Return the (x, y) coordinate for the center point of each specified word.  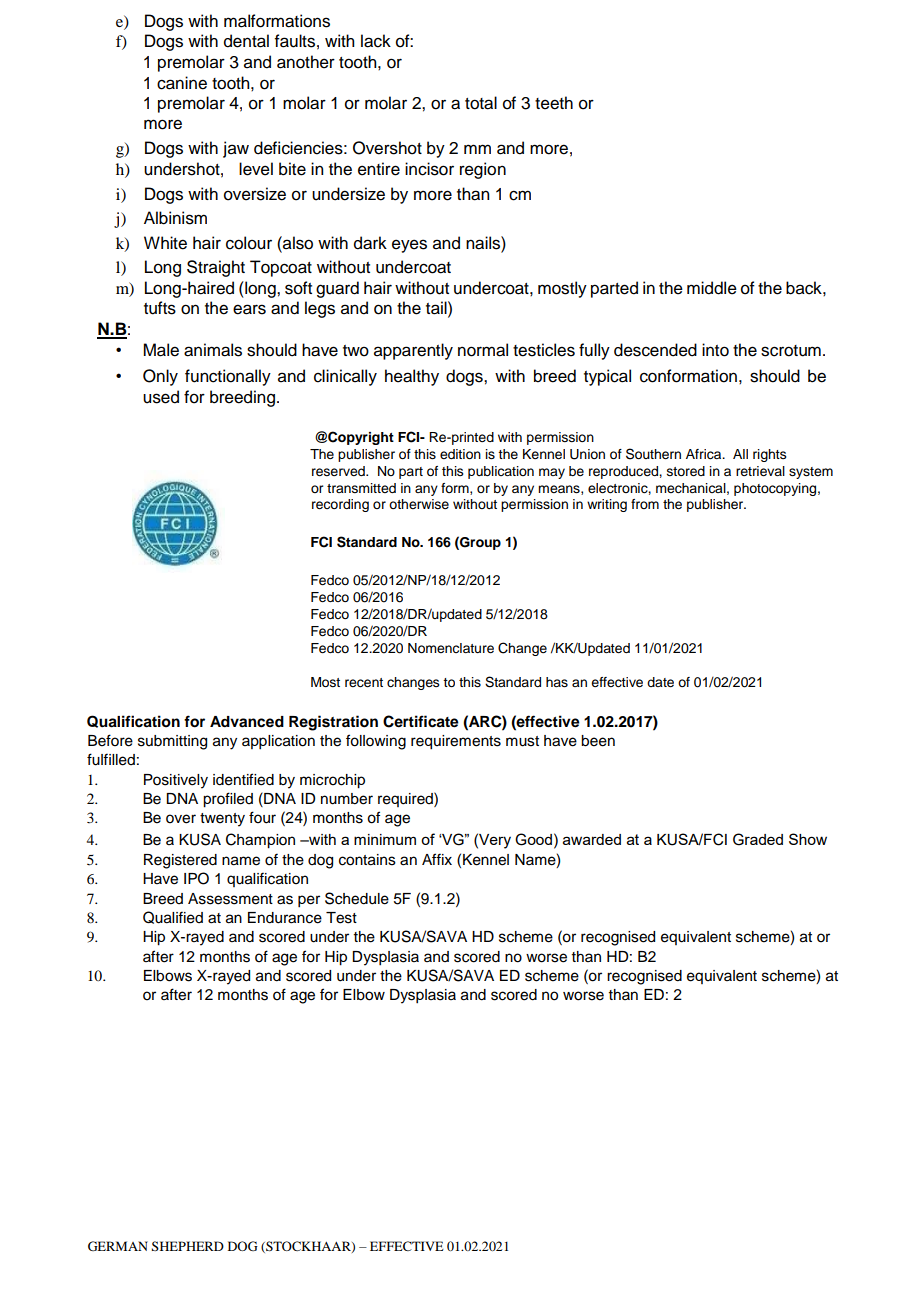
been (598, 741)
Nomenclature (451, 648)
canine (182, 83)
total (481, 103)
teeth (554, 103)
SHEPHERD (188, 1246)
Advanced (247, 722)
